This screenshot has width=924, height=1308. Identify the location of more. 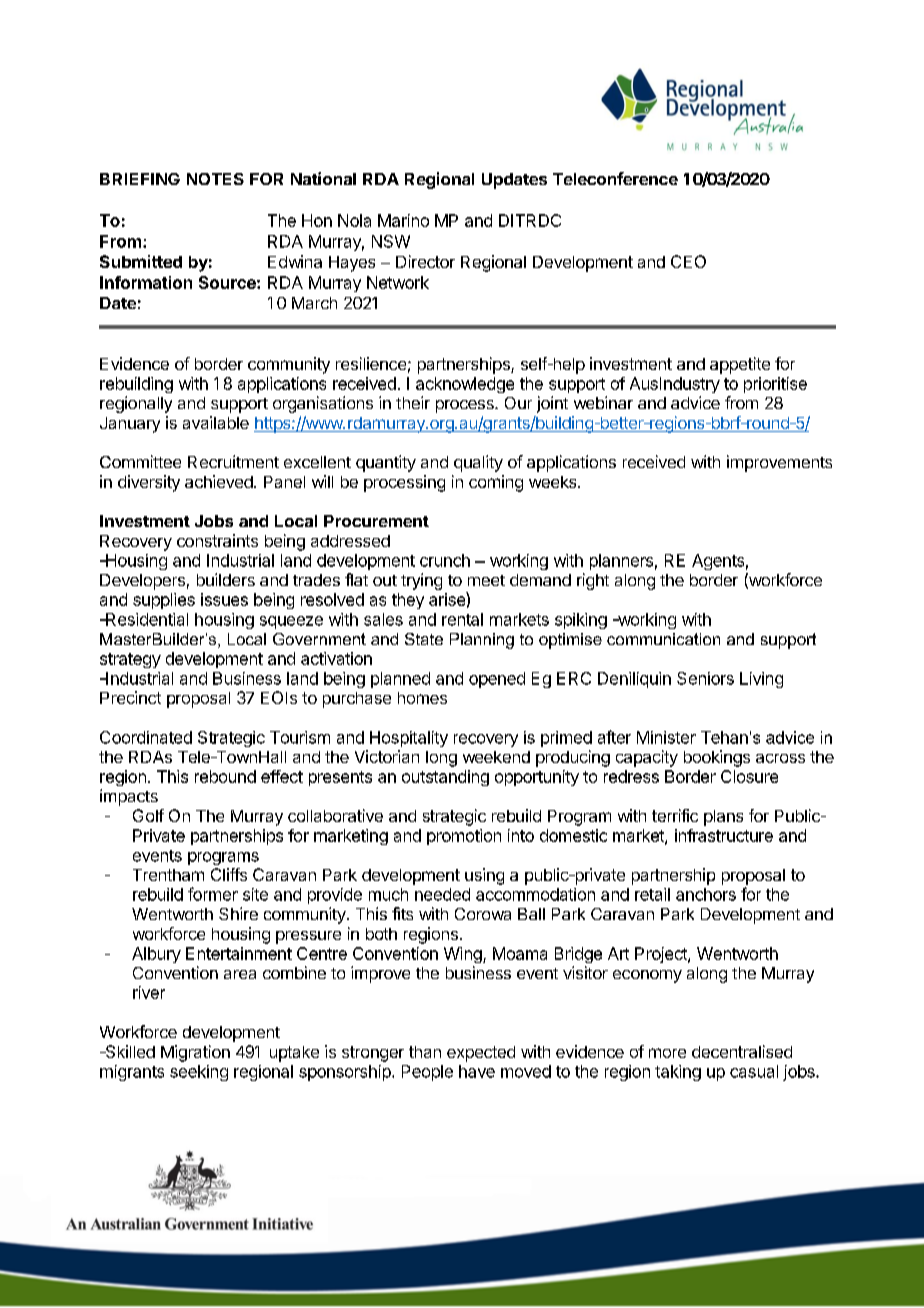
(667, 1053).
